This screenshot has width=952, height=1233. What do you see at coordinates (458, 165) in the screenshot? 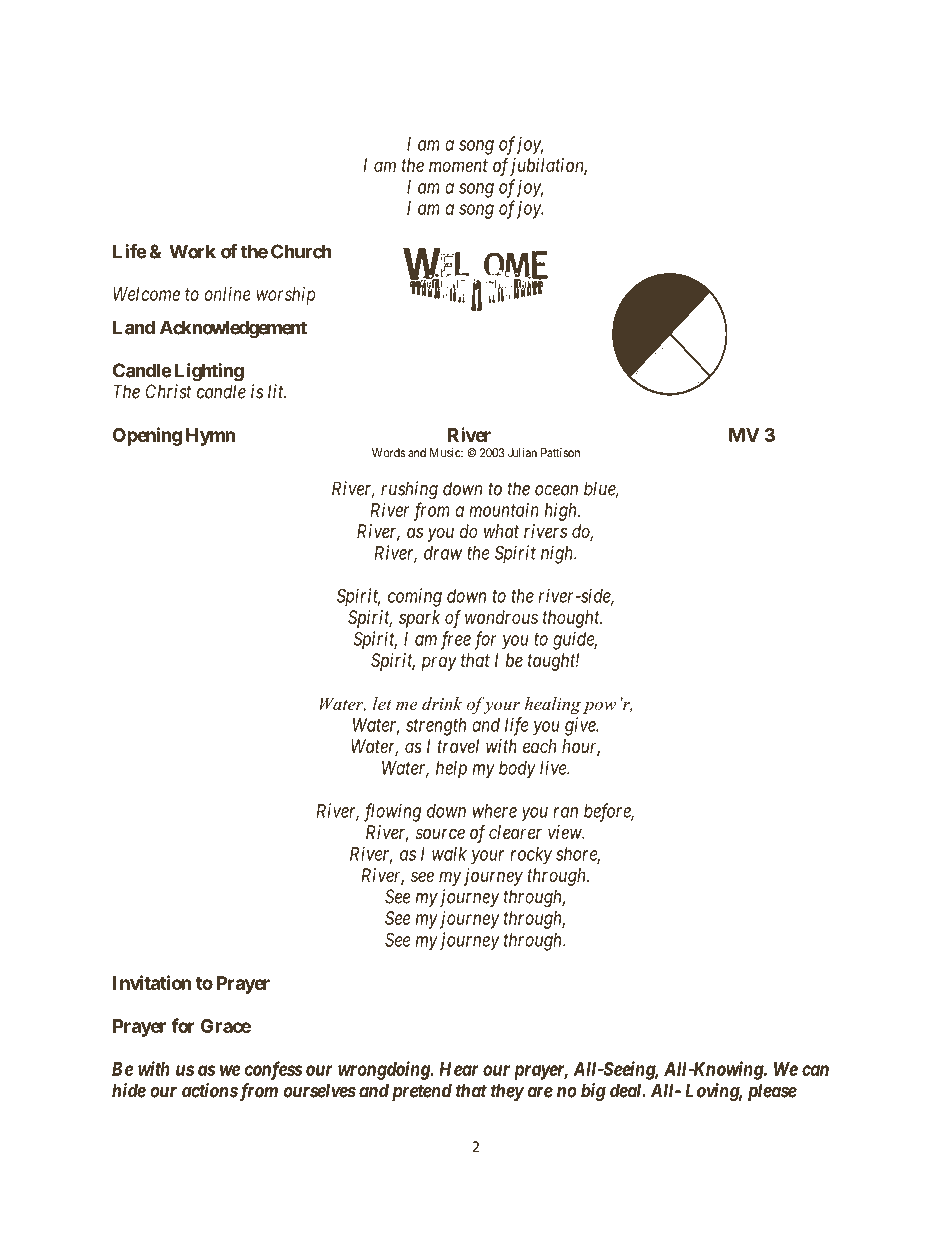
I see `moment` at bounding box center [458, 165].
